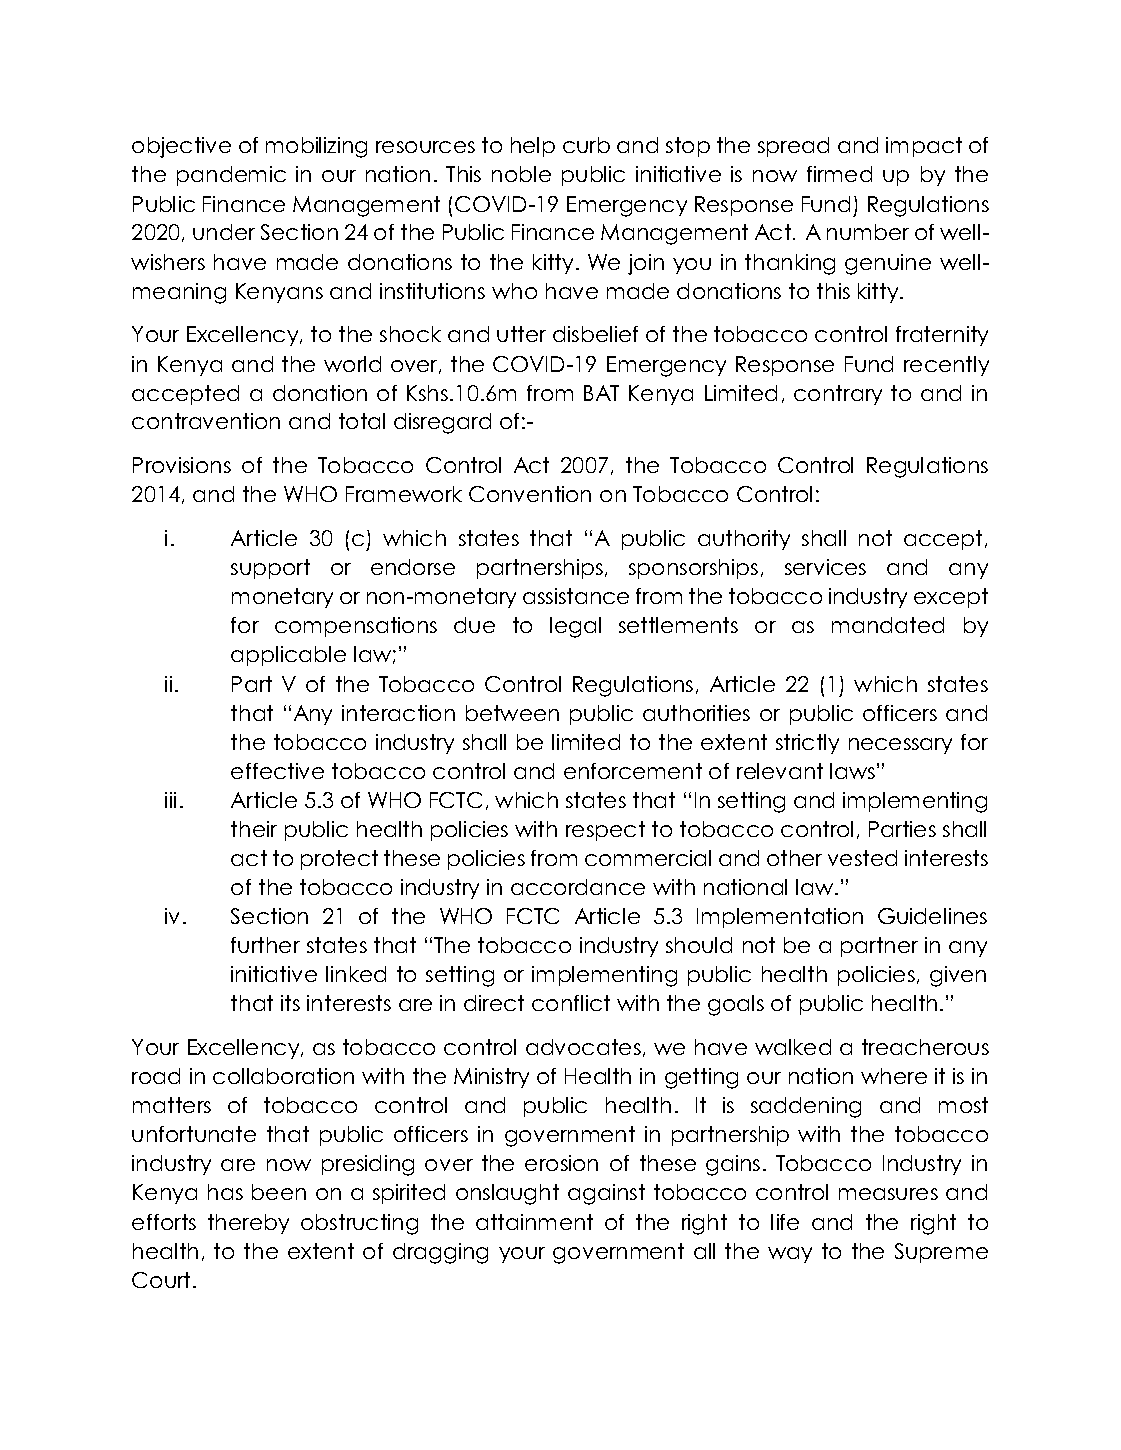 The width and height of the image is (1121, 1450). What do you see at coordinates (270, 569) in the image?
I see `support` at bounding box center [270, 569].
